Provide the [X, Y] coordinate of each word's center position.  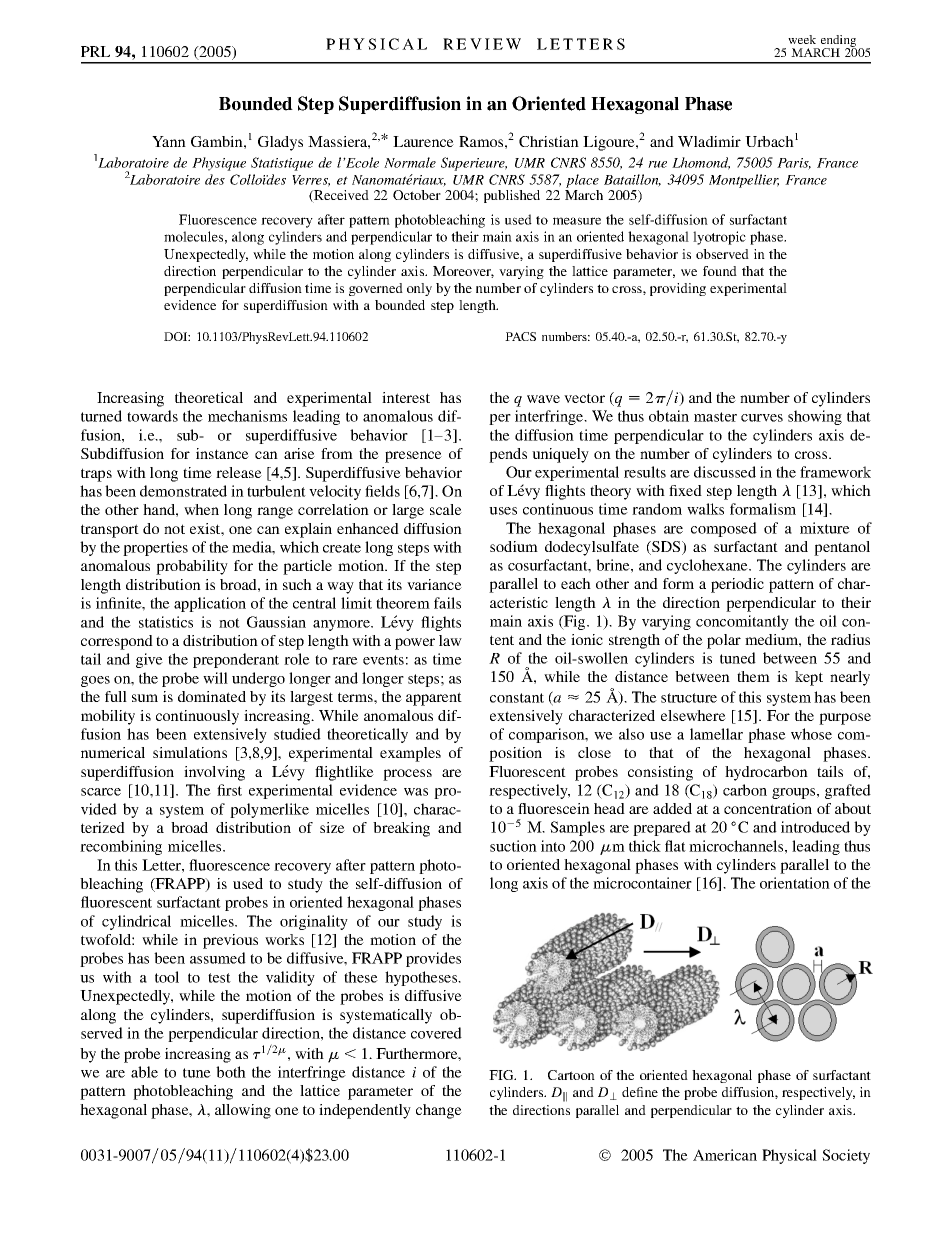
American [725, 1155]
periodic [737, 585]
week [802, 39]
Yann [169, 141]
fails [447, 603]
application [210, 604]
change [439, 1111]
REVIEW [482, 44]
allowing [243, 1111]
